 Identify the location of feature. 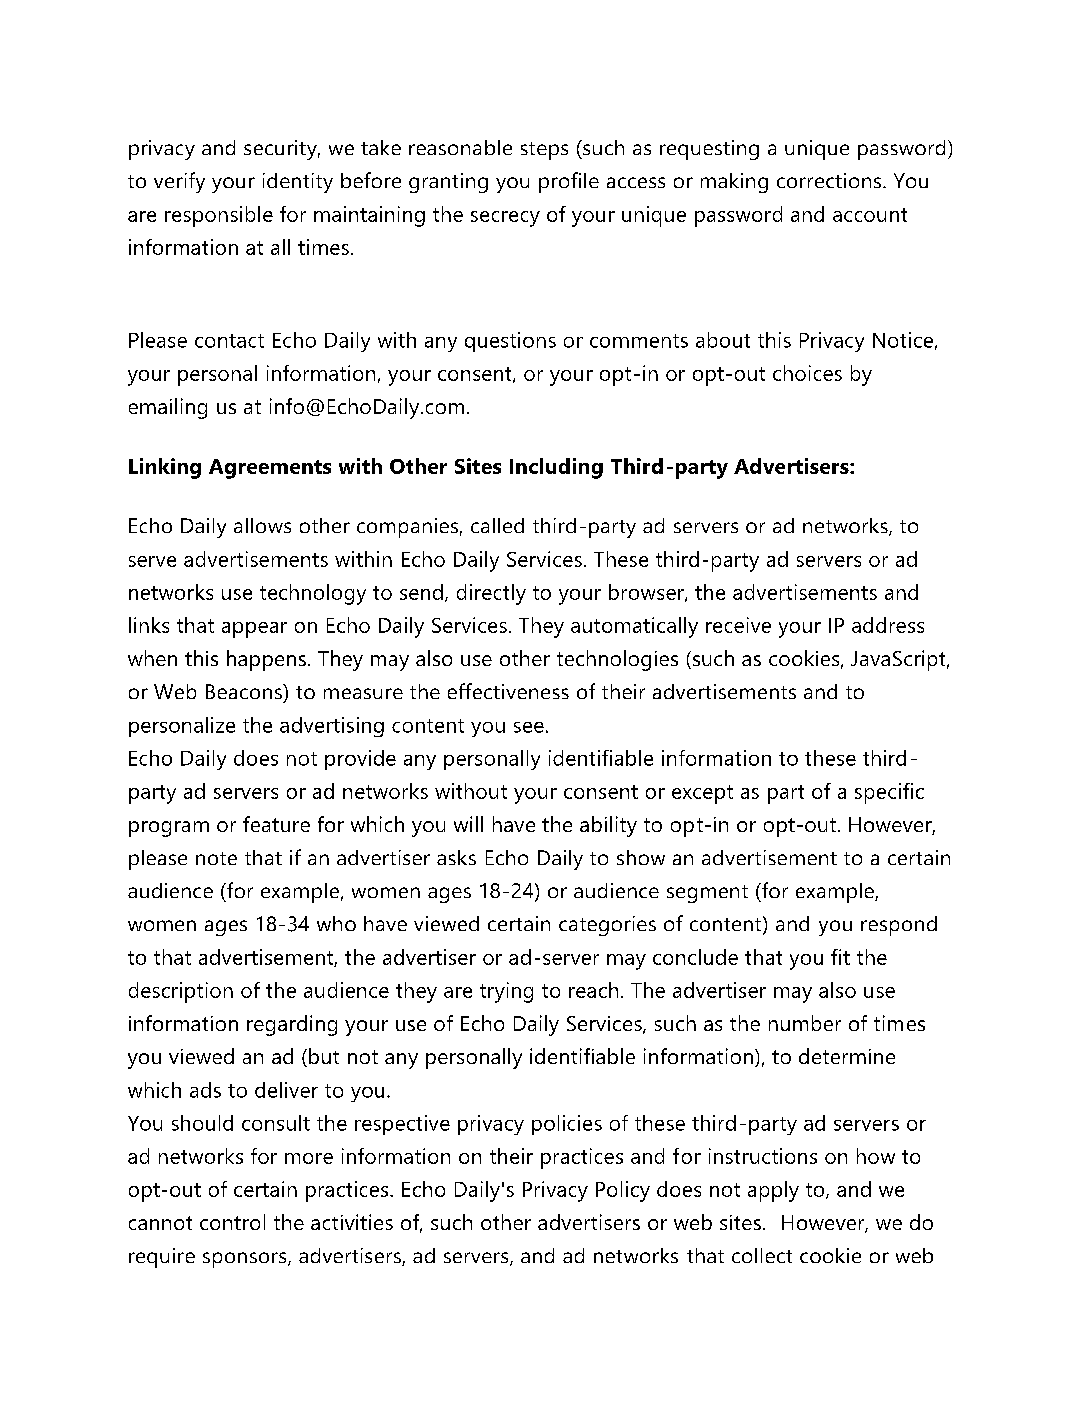
(276, 824).
